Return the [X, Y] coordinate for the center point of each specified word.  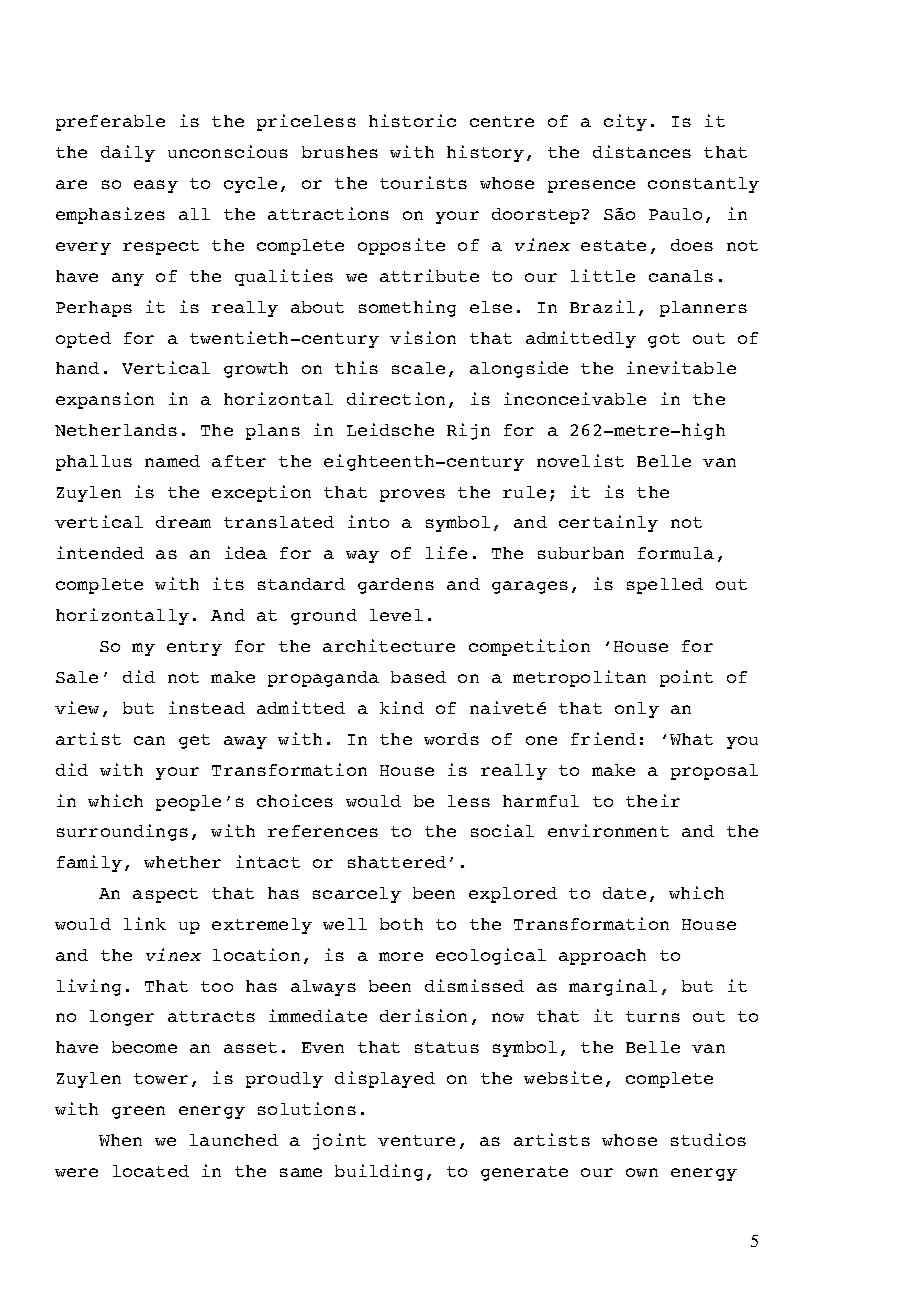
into [368, 521]
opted [83, 340]
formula [676, 553]
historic [412, 120]
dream [183, 522]
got [664, 340]
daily [128, 153]
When [120, 1140]
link [145, 923]
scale [418, 368]
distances [642, 151]
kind [402, 707]
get [194, 741]
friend [603, 738]
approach [602, 957]
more [401, 956]
